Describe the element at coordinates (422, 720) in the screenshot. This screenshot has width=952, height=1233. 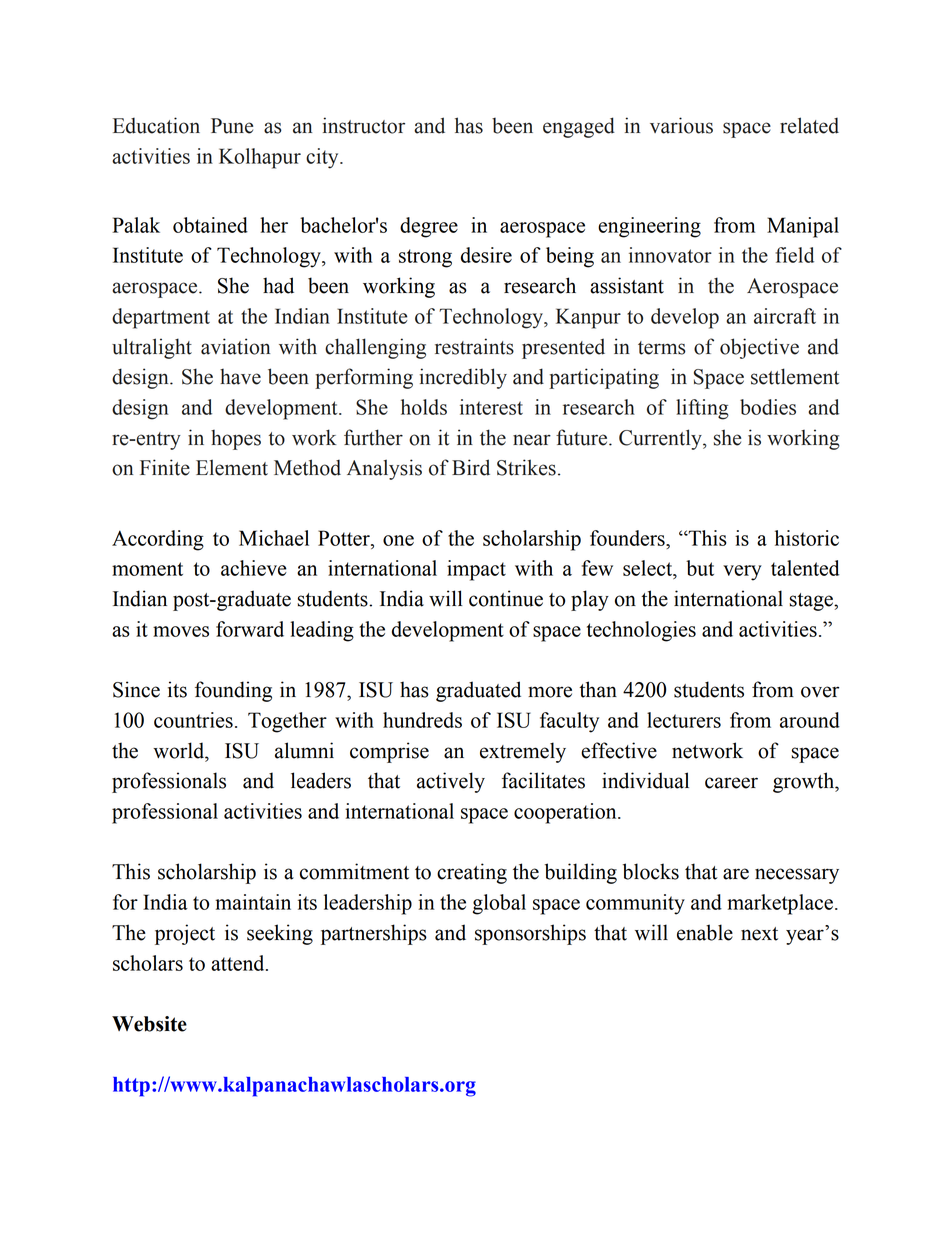
I see `hundreds` at that location.
